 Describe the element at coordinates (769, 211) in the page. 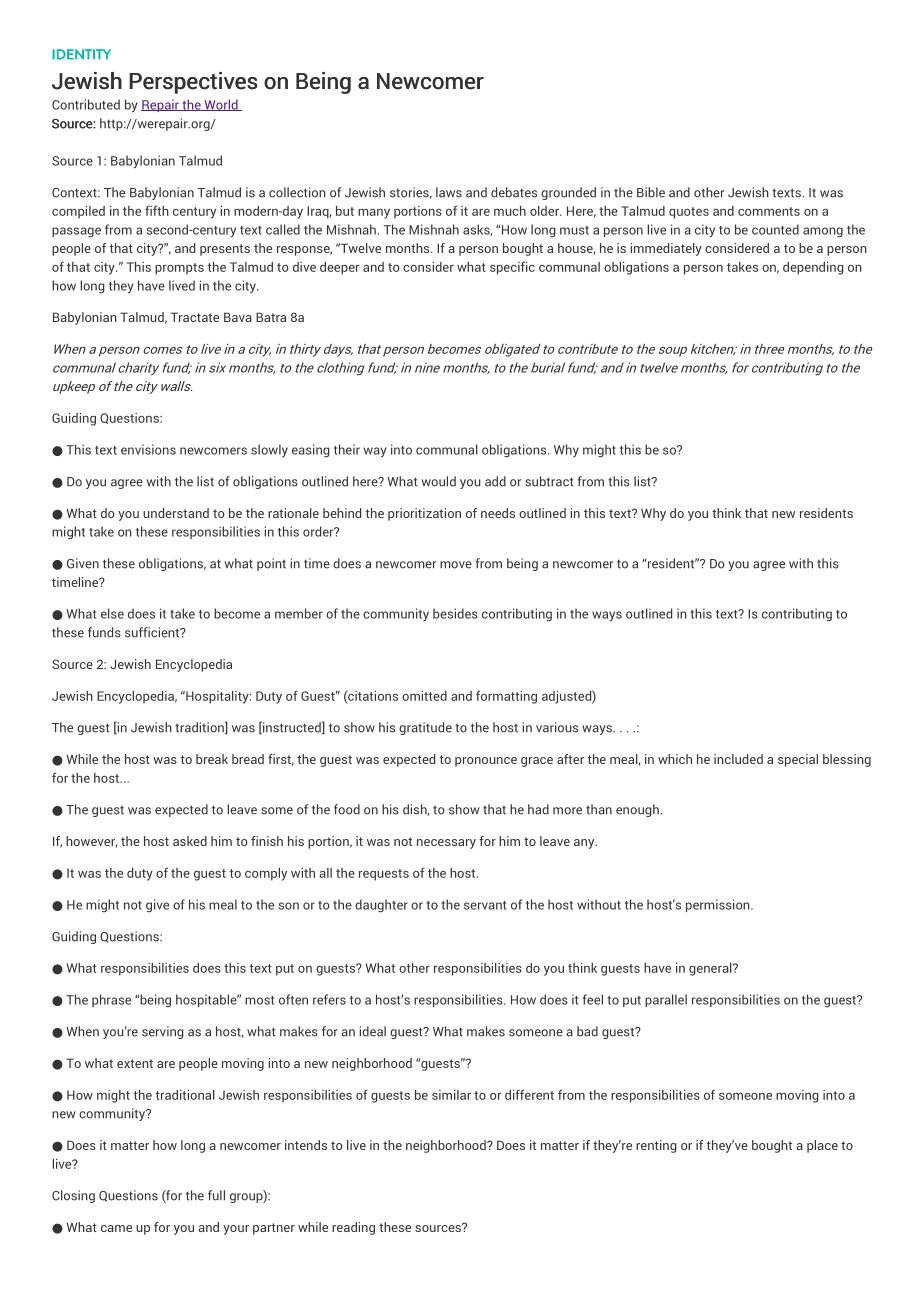

I see `comments` at that location.
